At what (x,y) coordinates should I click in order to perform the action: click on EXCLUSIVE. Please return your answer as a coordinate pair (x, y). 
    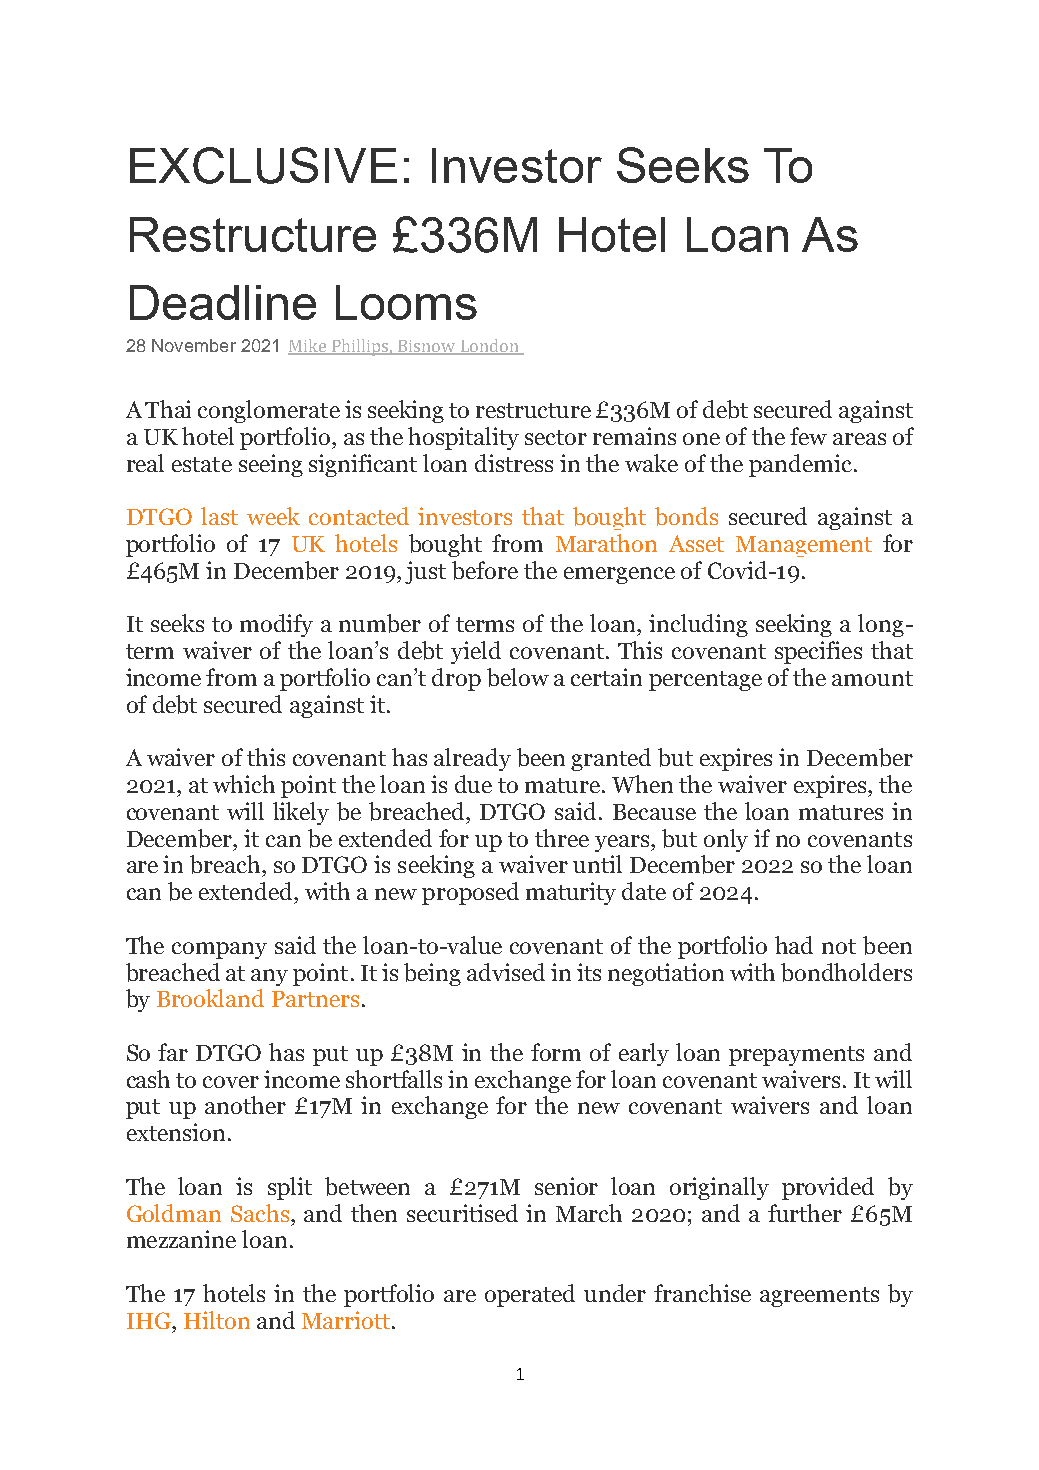
    Looking at the image, I should click on (263, 165).
